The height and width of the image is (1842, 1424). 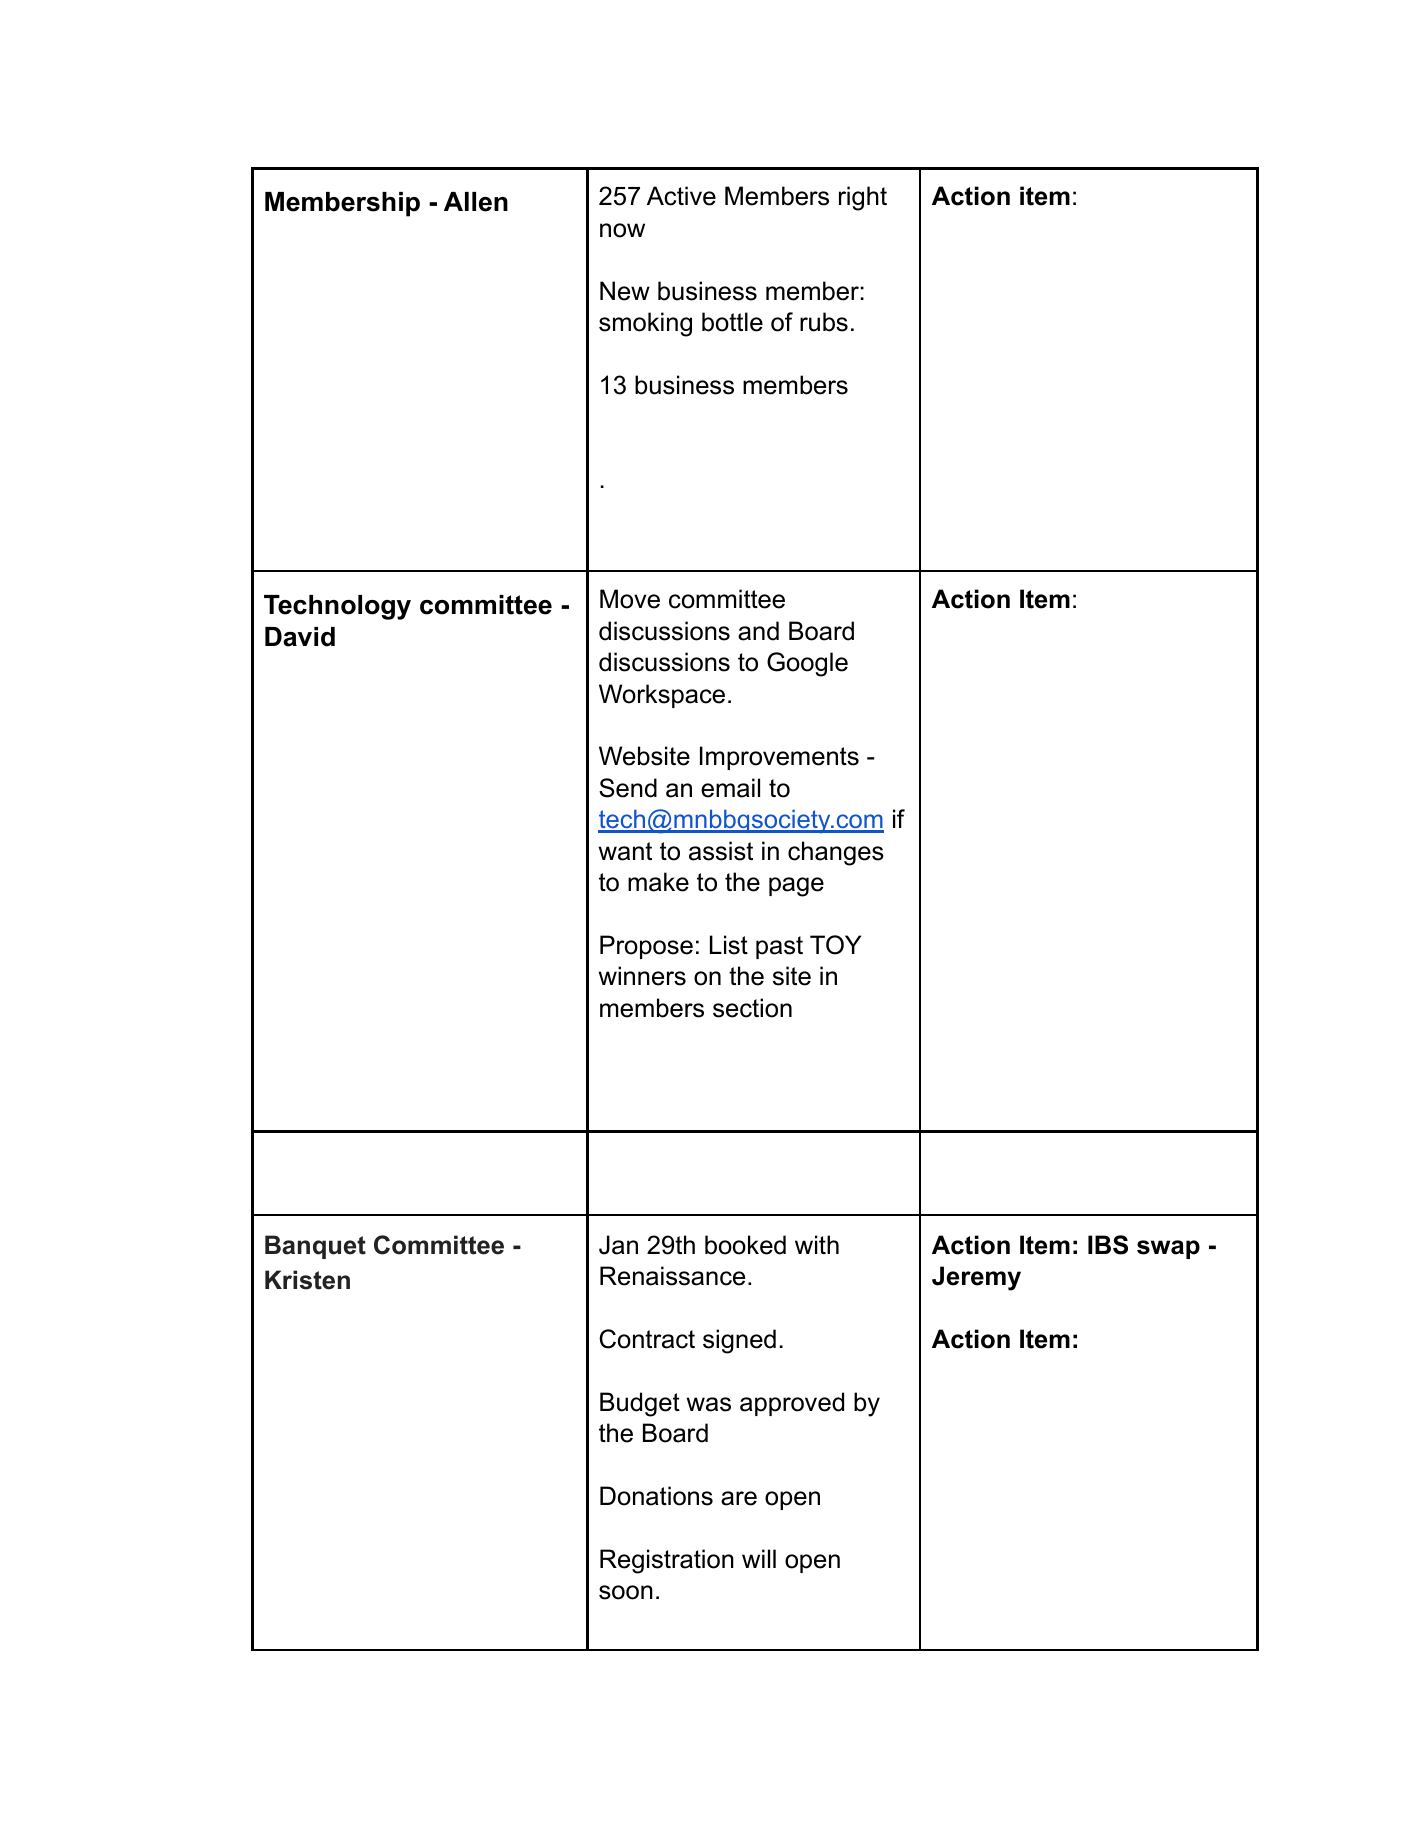 What do you see at coordinates (792, 1404) in the image?
I see `approved` at bounding box center [792, 1404].
